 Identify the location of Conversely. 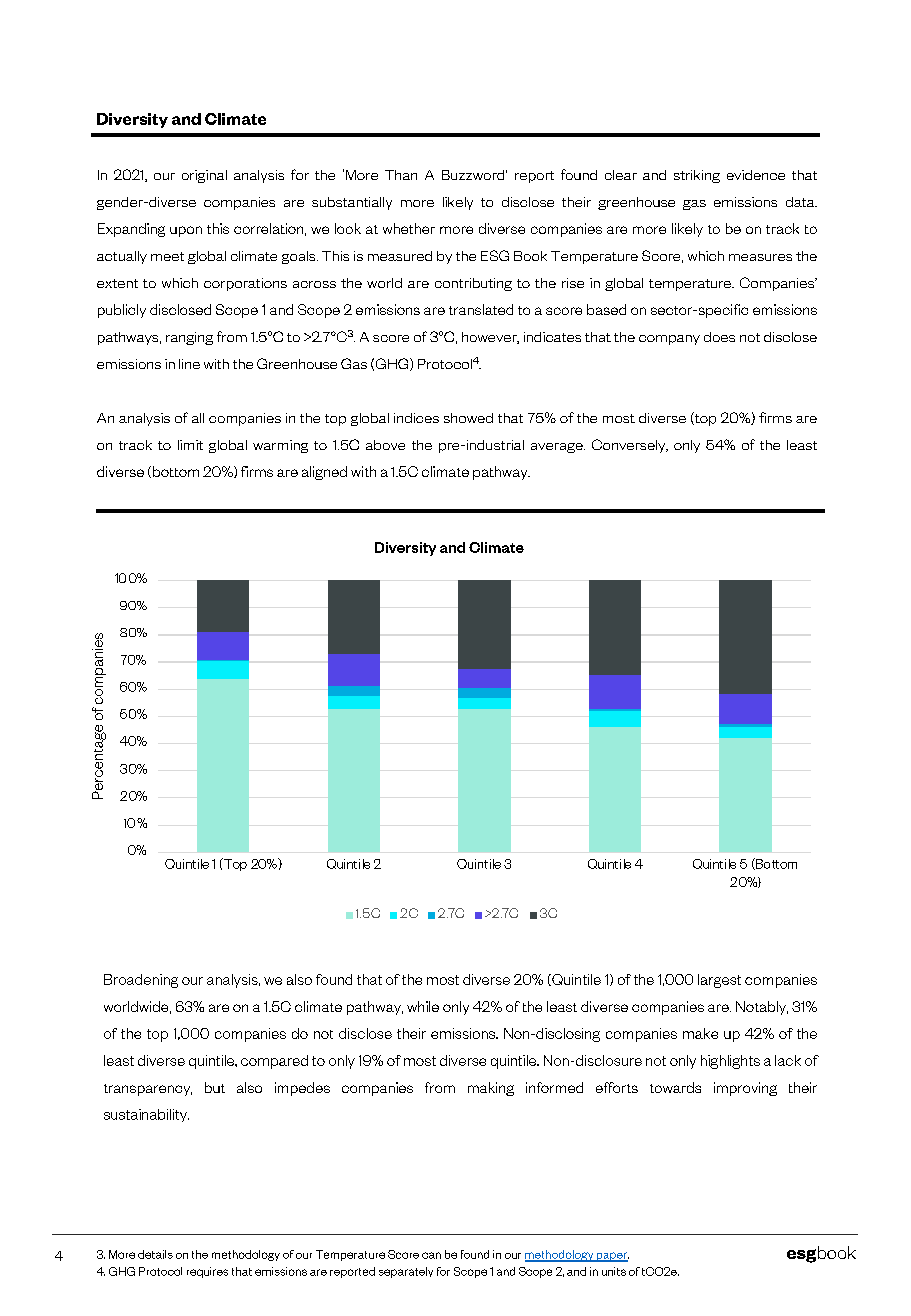
(630, 446).
